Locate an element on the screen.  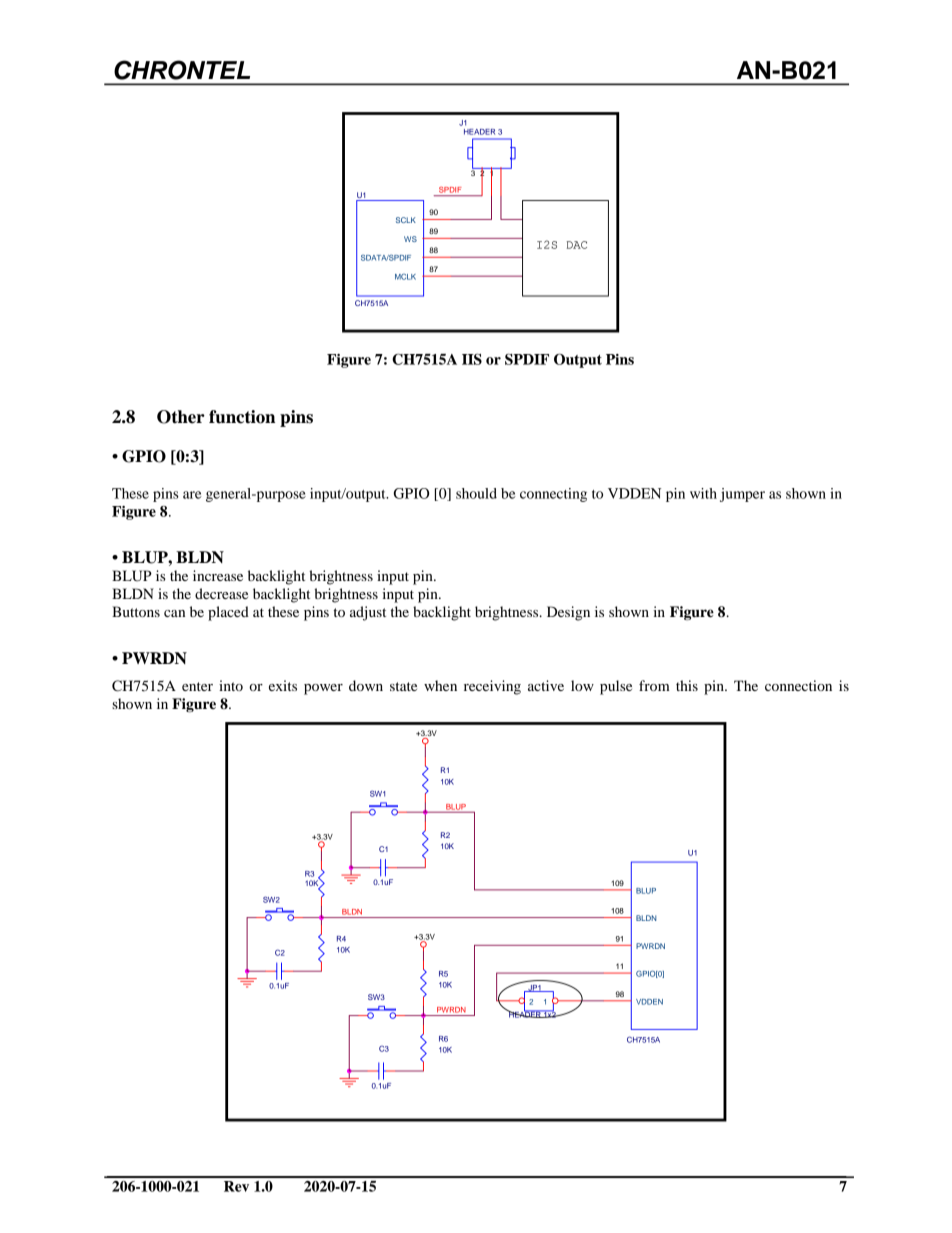
Rev is located at coordinates (236, 1186).
